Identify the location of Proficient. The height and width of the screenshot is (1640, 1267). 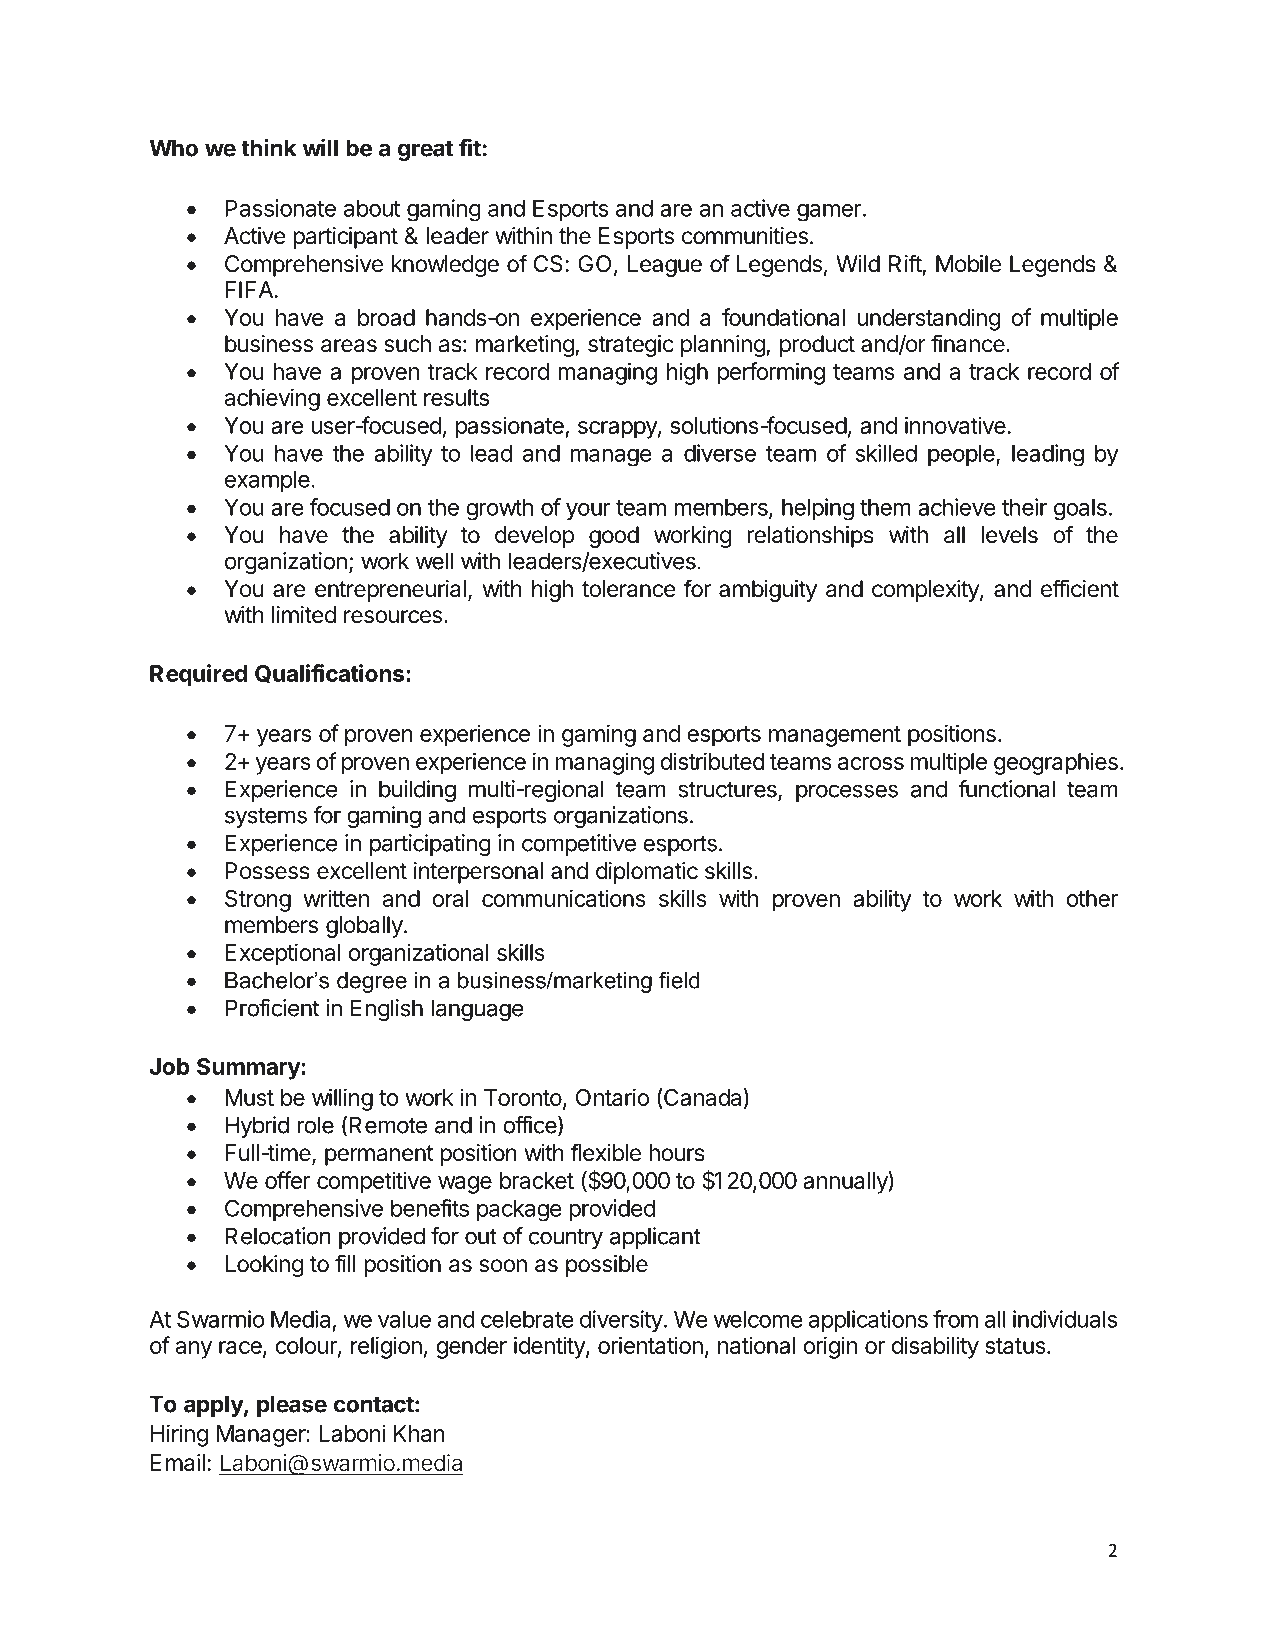
(272, 1008).
